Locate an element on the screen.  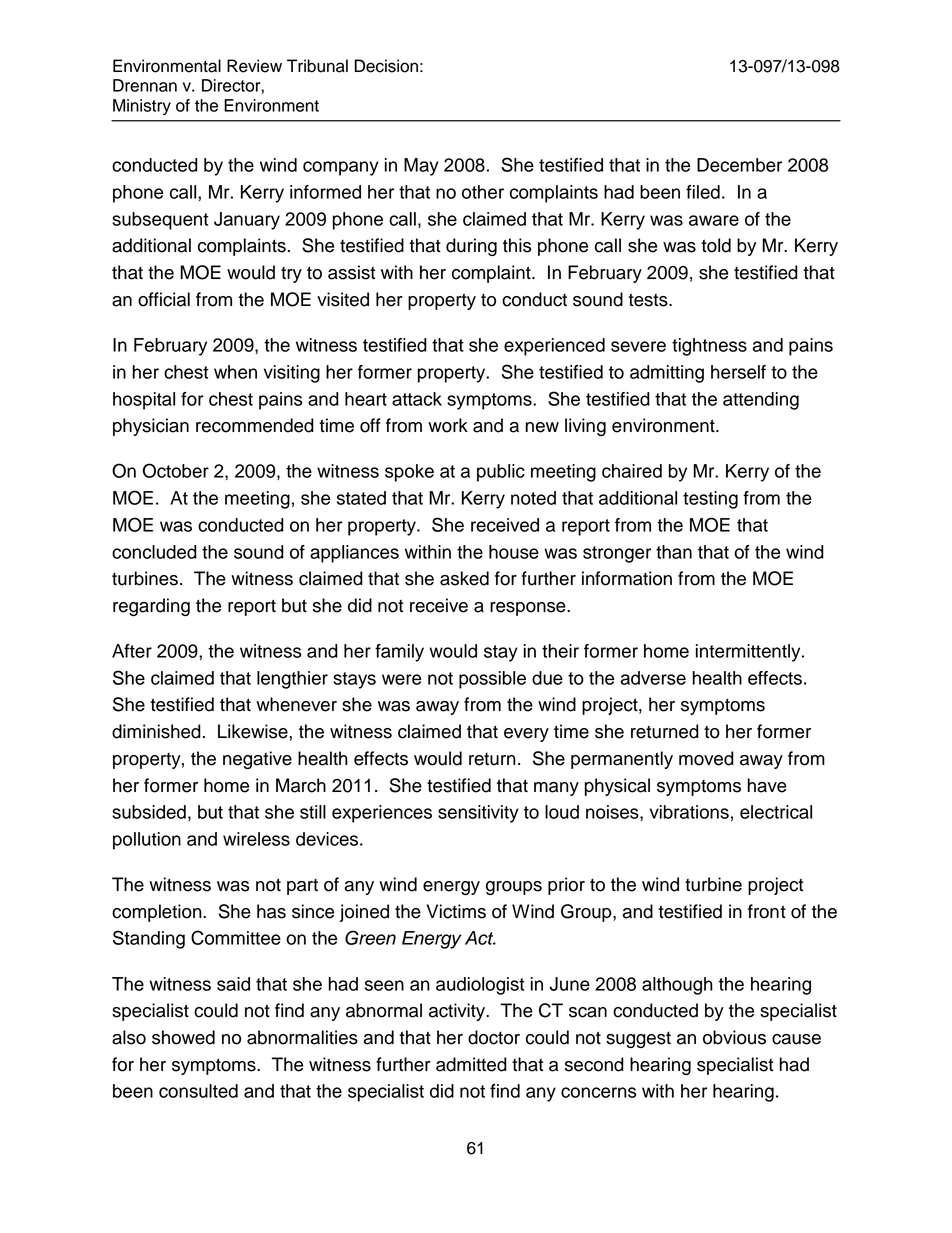
consulted is located at coordinates (198, 1091).
